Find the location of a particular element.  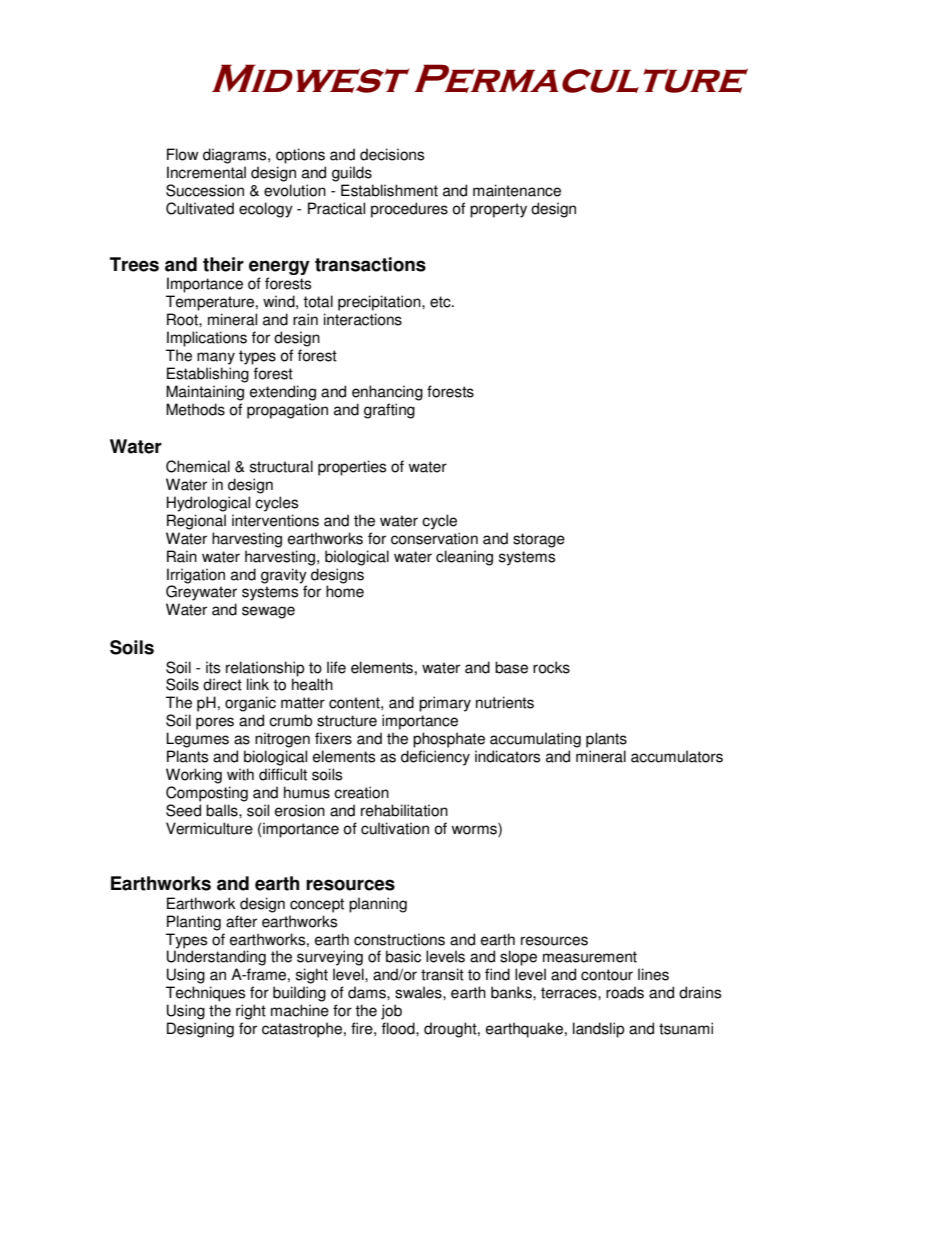

Establishment is located at coordinates (389, 190).
